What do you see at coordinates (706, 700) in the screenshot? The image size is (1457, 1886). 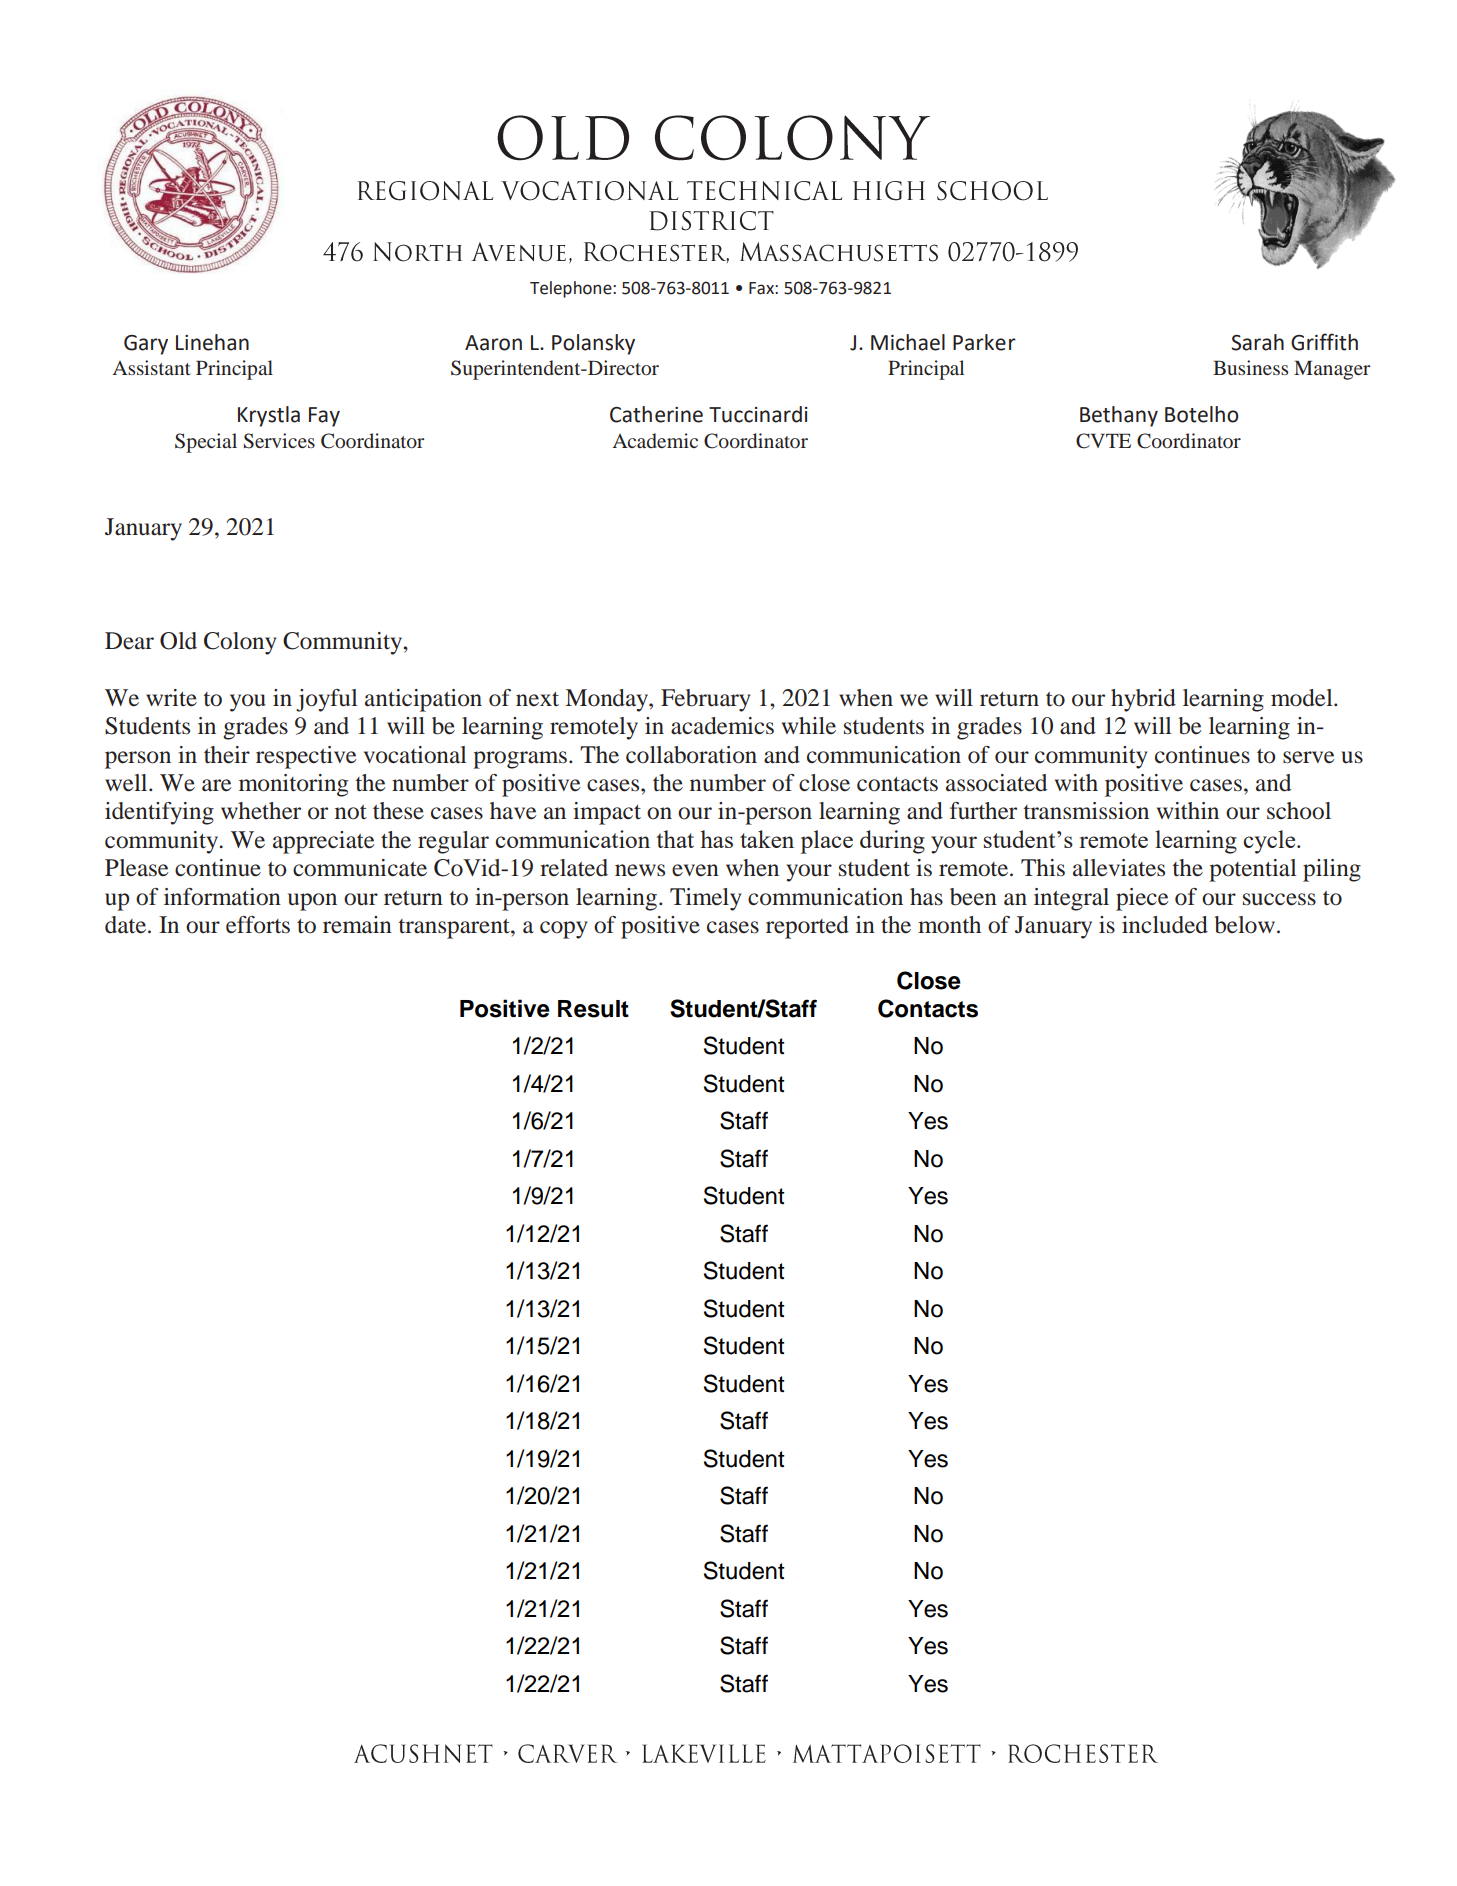 I see `February` at bounding box center [706, 700].
